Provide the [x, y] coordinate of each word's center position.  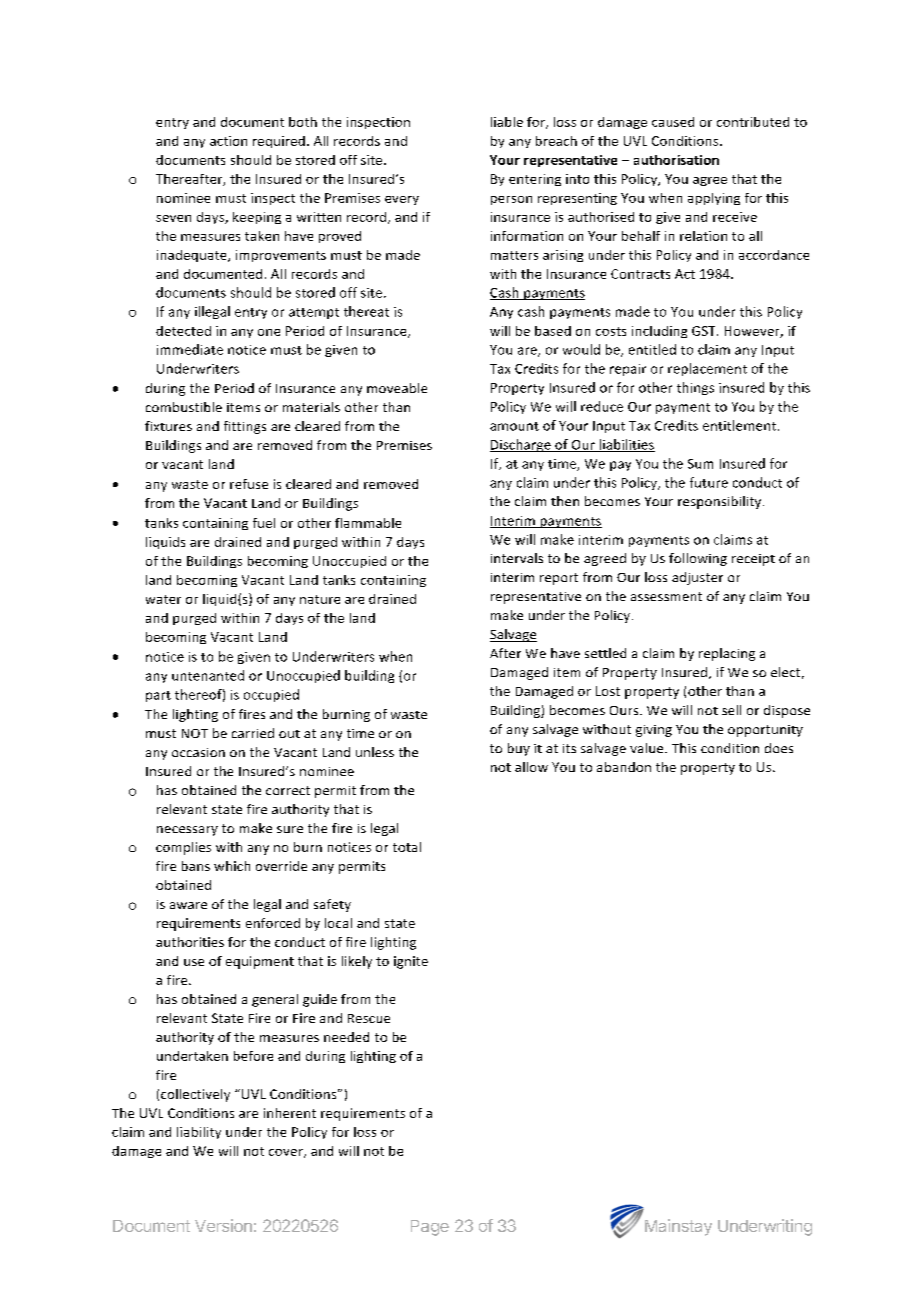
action [228, 141]
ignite [411, 962]
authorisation [676, 160]
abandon [624, 767]
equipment [260, 962]
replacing [727, 654]
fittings [245, 427]
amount [514, 426]
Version [223, 1225]
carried [253, 733]
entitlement [741, 425]
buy [519, 749]
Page [430, 1228]
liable [507, 122]
